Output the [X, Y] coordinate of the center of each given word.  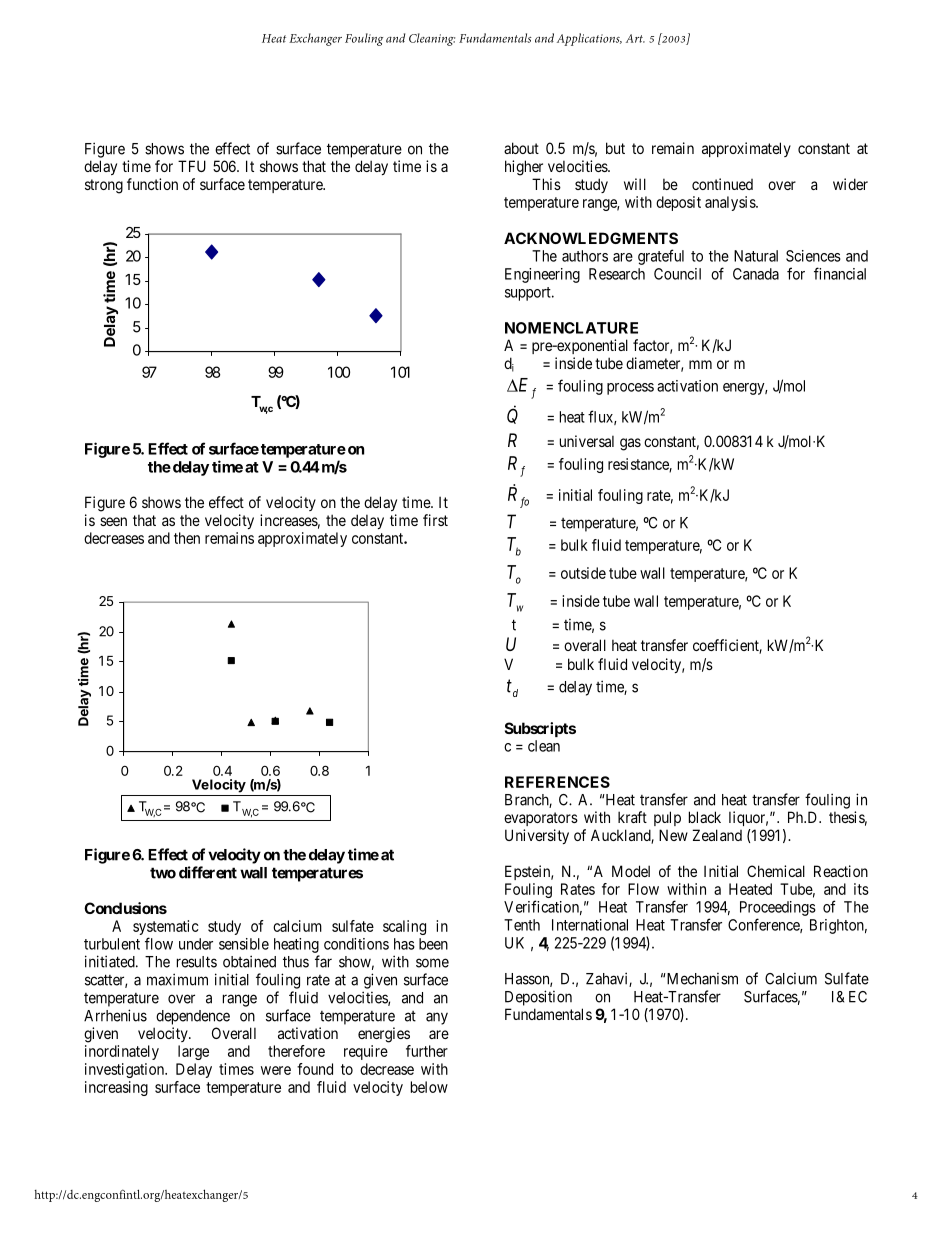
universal [587, 441]
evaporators [541, 819]
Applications [589, 39]
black [705, 817]
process [630, 389]
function [152, 184]
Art [635, 38]
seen [113, 521]
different [208, 872]
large [193, 1052]
